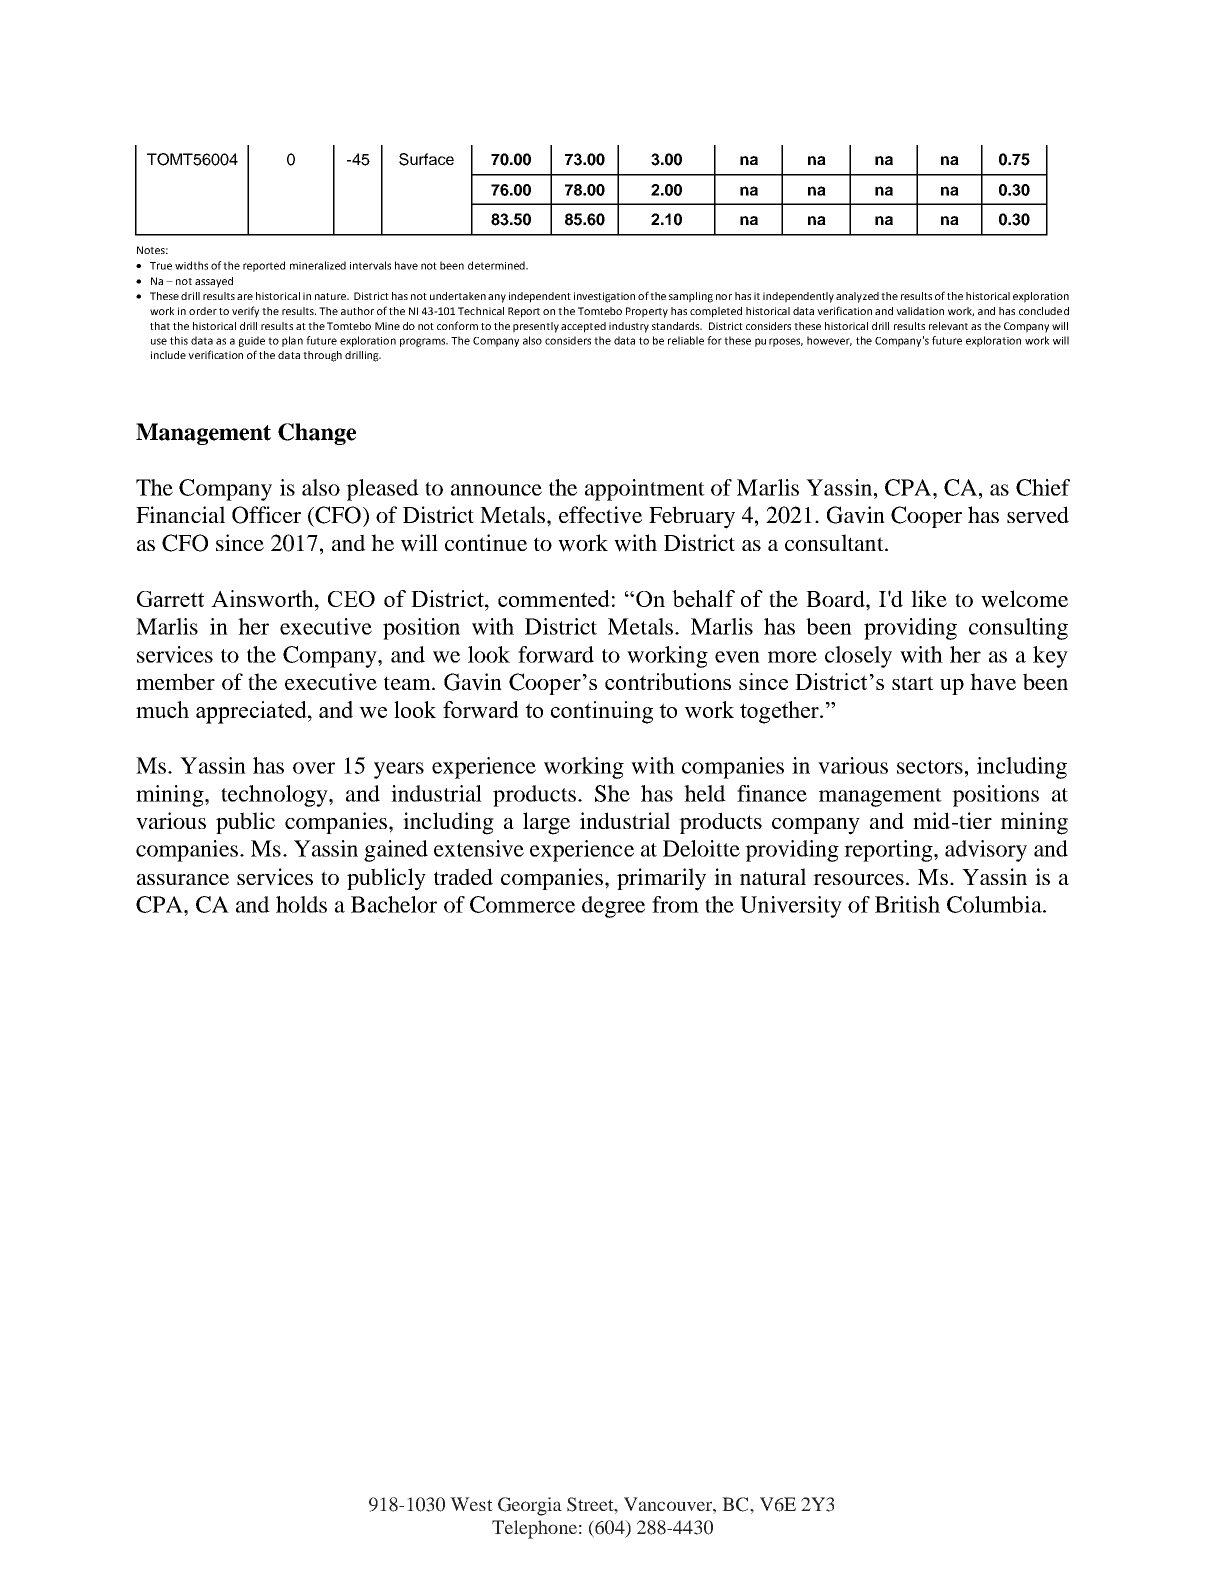  What do you see at coordinates (471, 1504) in the screenshot?
I see `West` at bounding box center [471, 1504].
